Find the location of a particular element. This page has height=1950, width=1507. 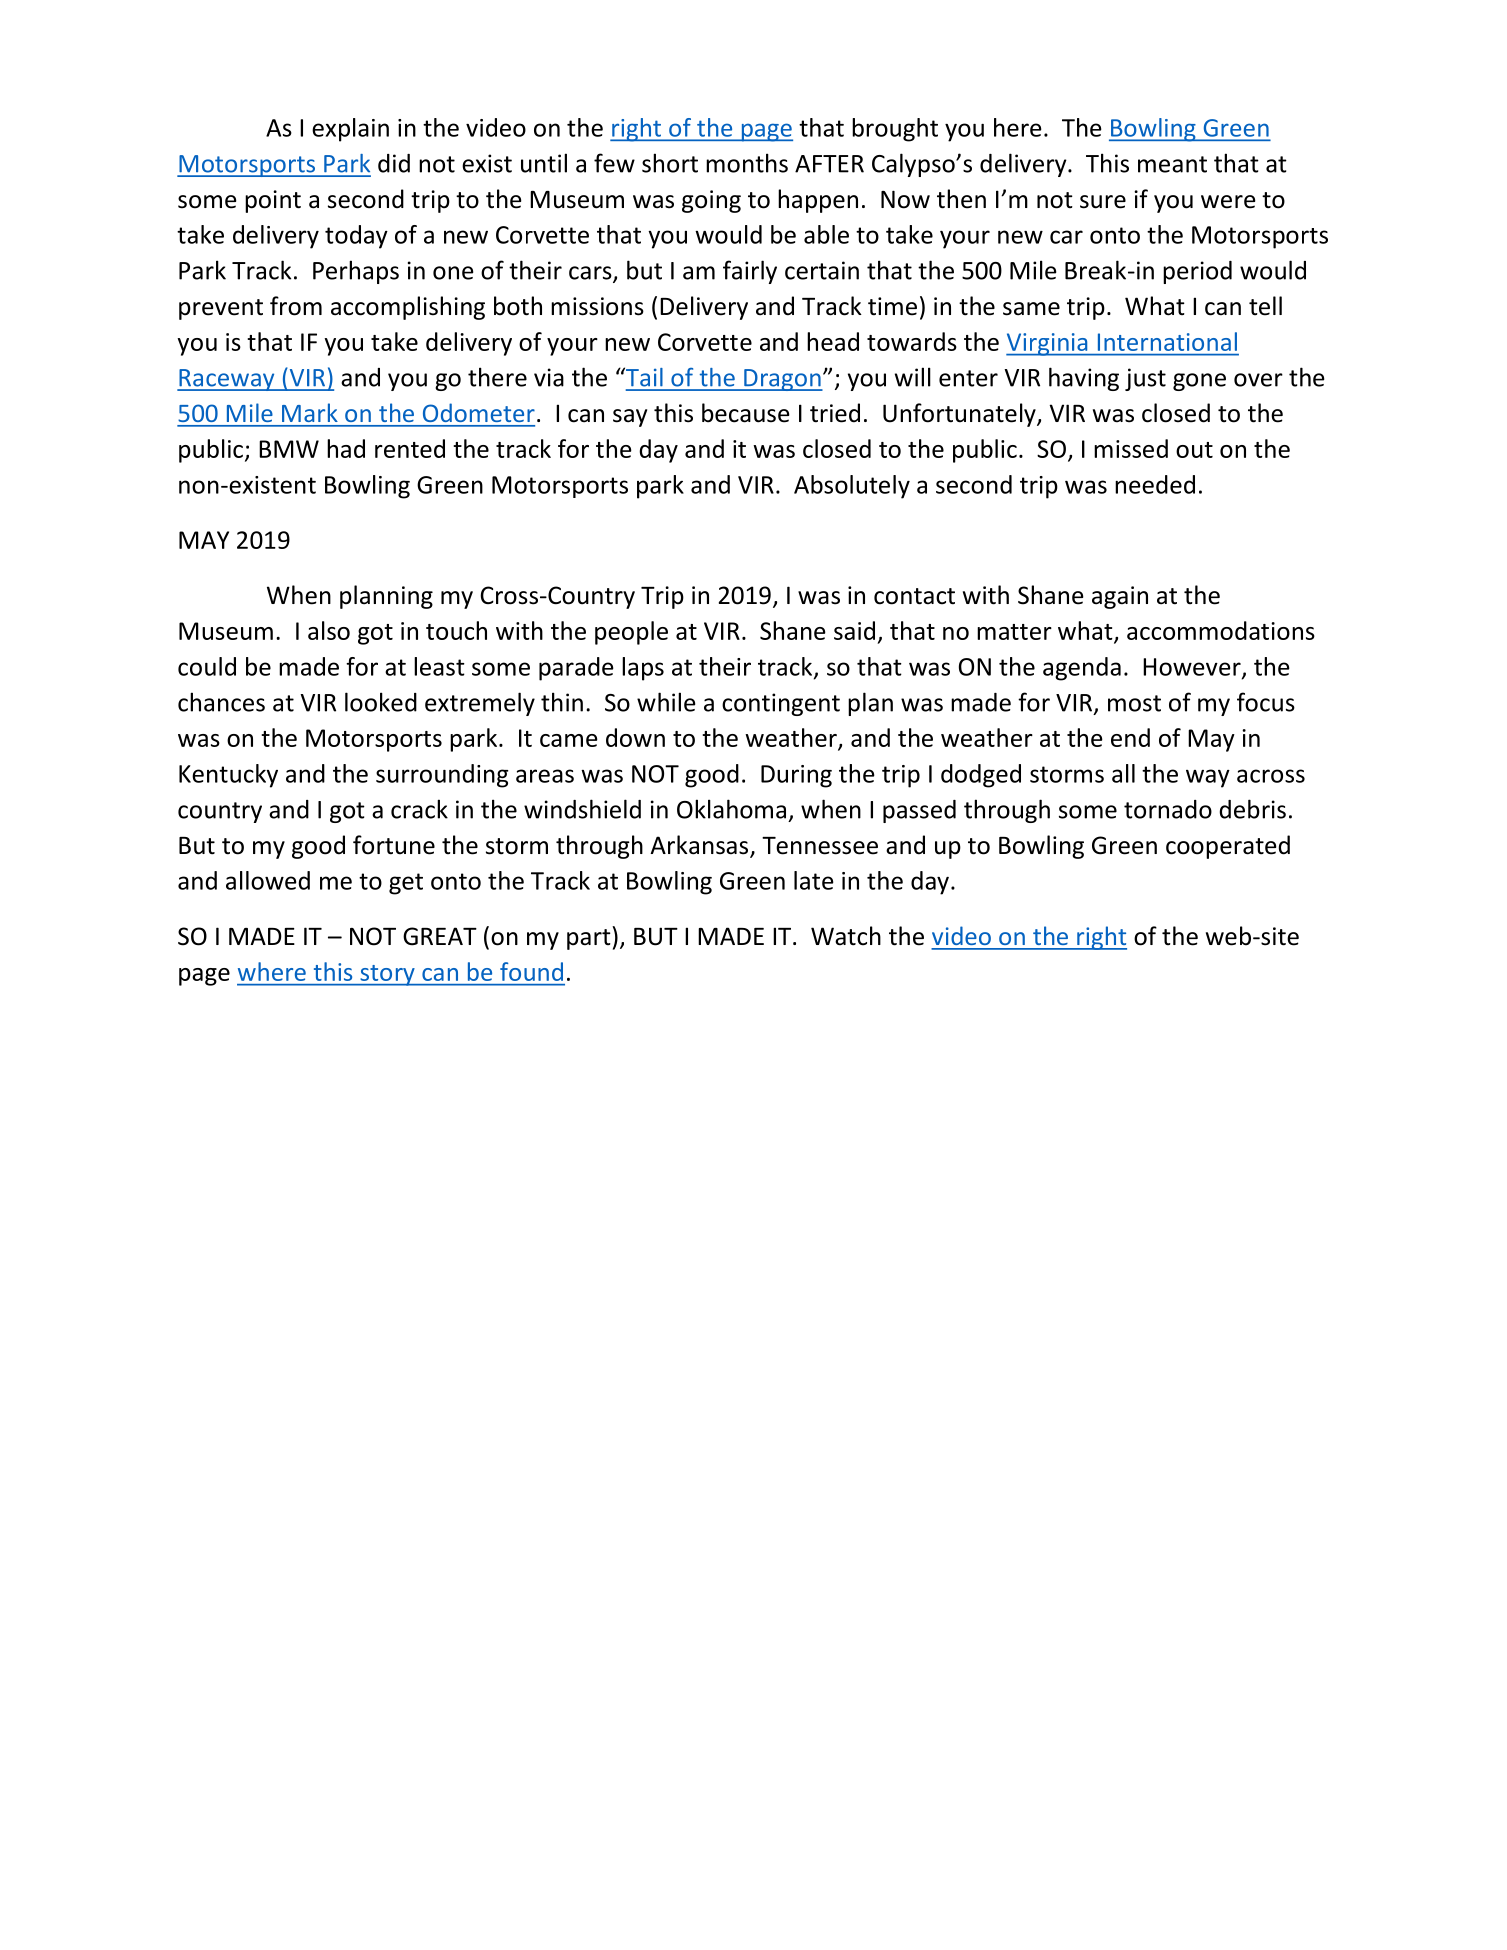

because is located at coordinates (746, 413).
